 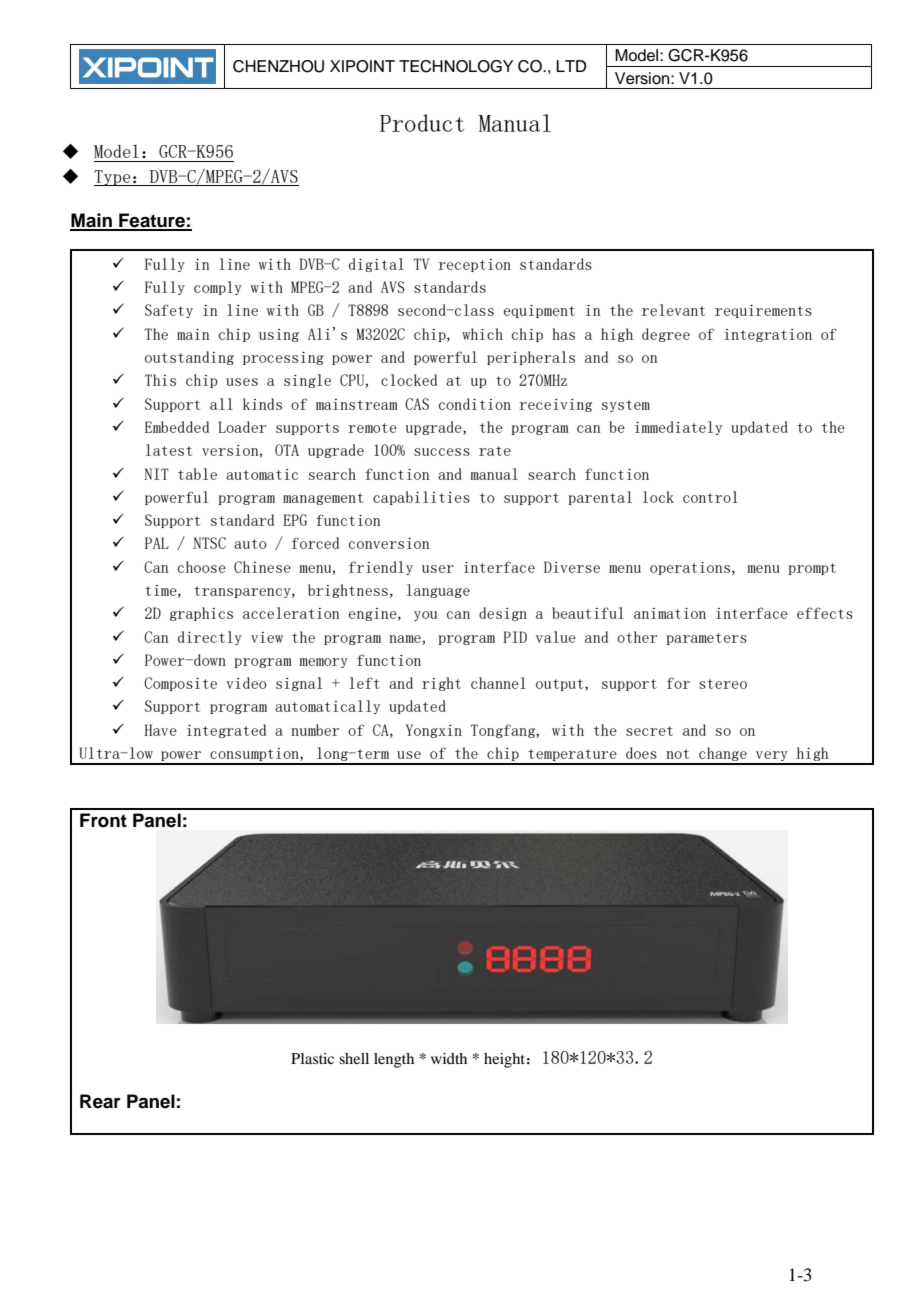 I want to click on Have, so click(x=160, y=730).
